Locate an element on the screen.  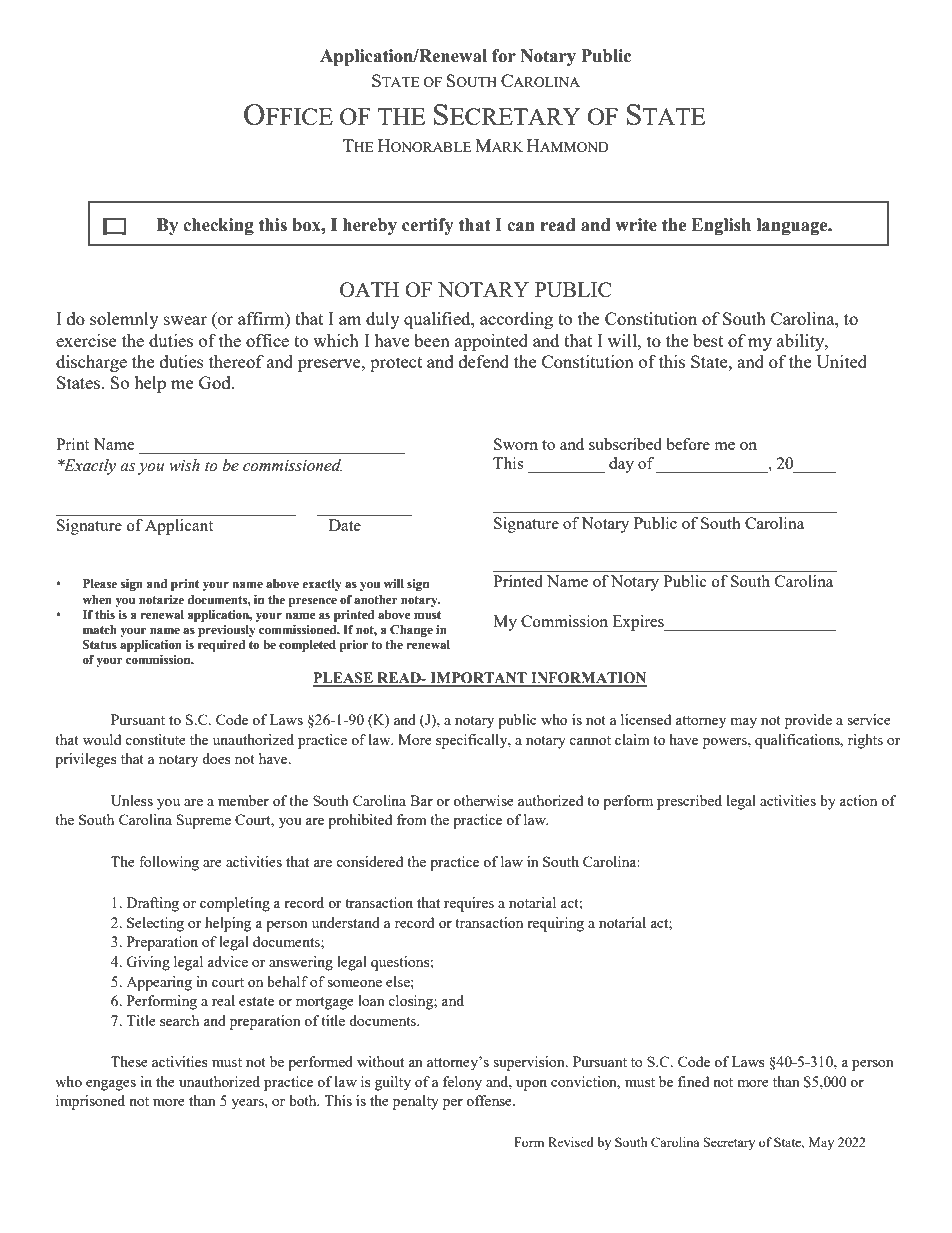
required is located at coordinates (221, 646).
